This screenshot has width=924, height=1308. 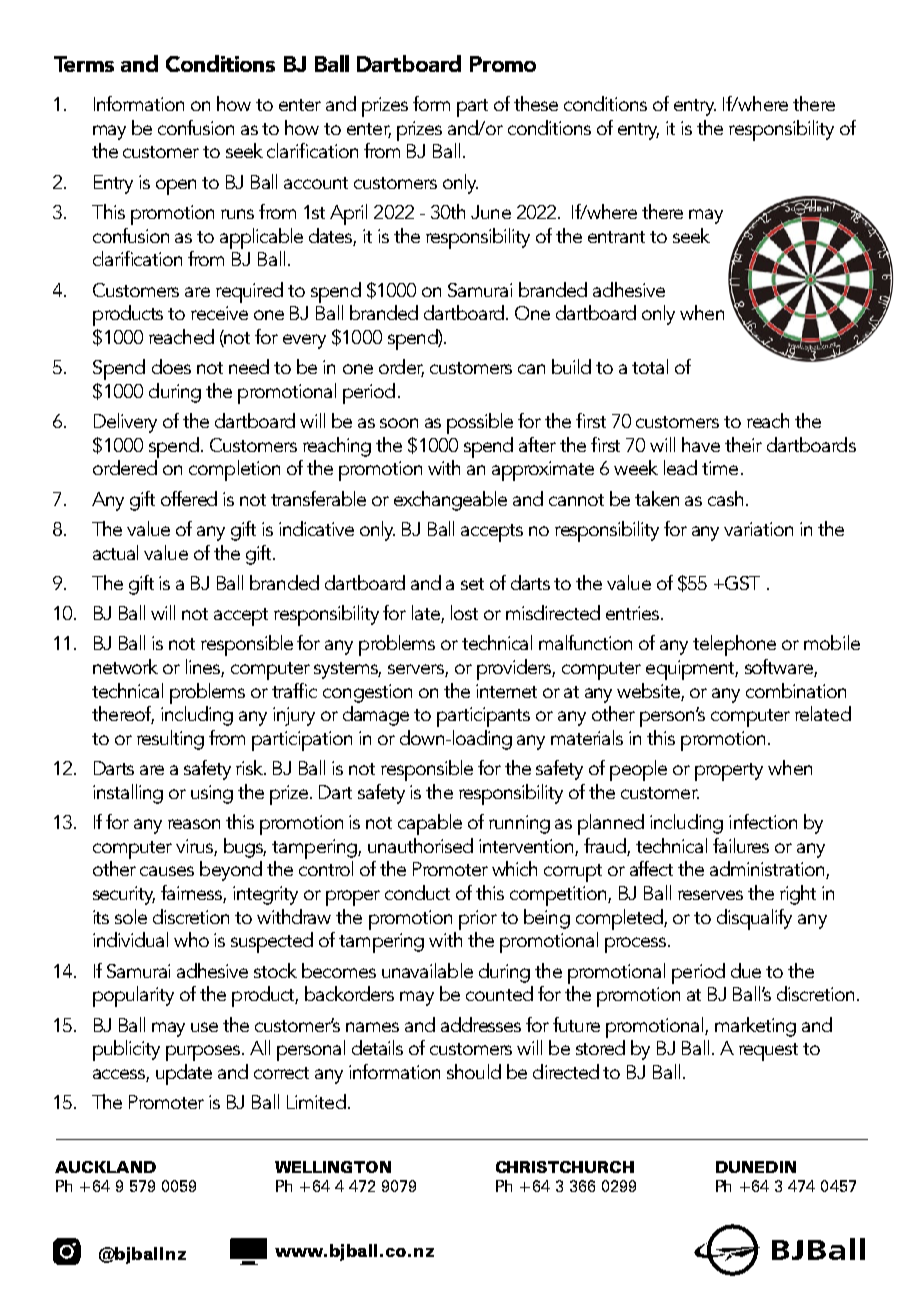 What do you see at coordinates (417, 892) in the screenshot?
I see `conduct` at bounding box center [417, 892].
